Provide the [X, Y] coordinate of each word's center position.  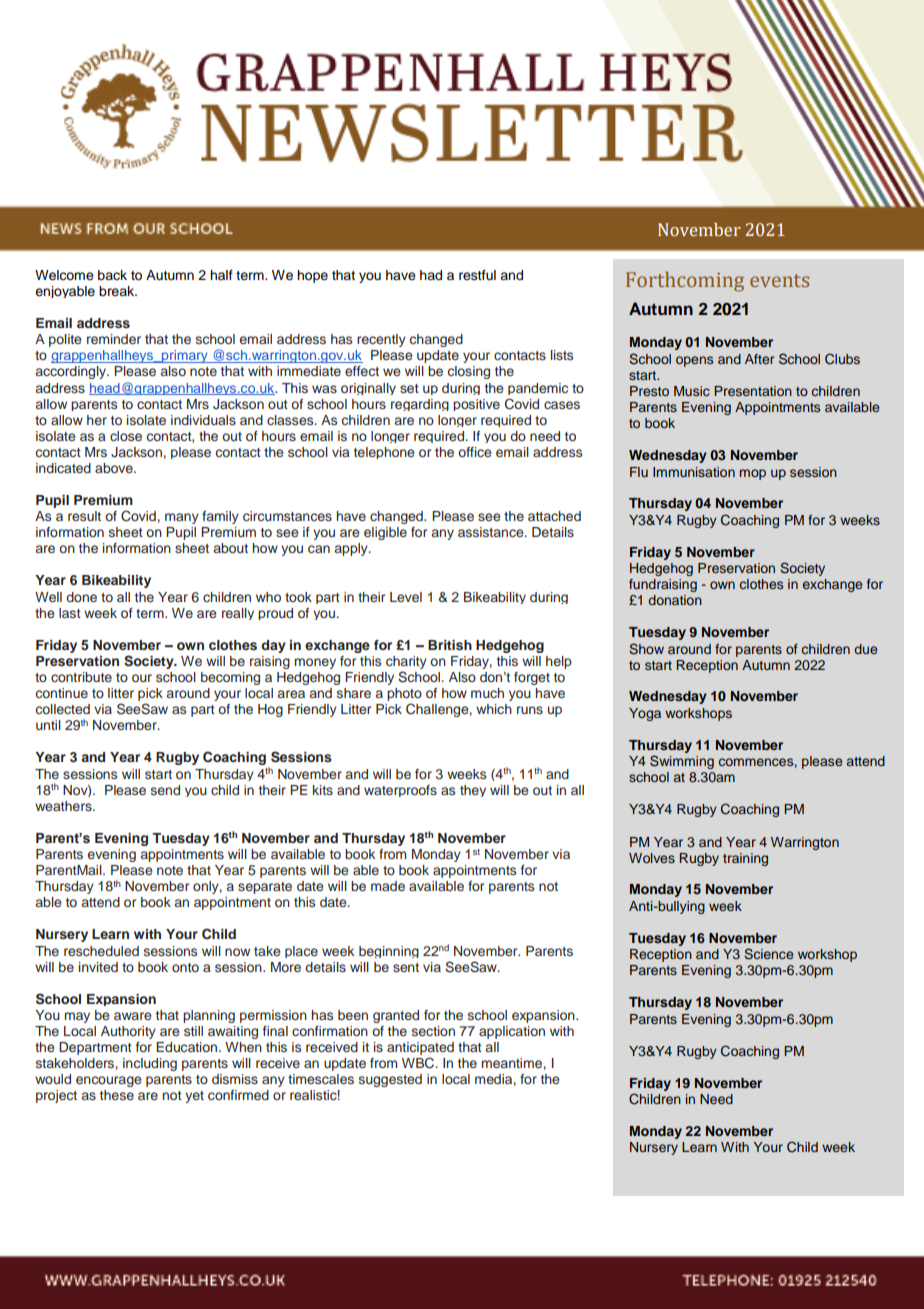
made [388, 886]
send [165, 790]
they [473, 791]
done [81, 597]
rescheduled [101, 951]
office [474, 452]
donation [675, 600]
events [779, 280]
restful [477, 275]
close [126, 436]
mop [753, 474]
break [118, 291]
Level [406, 597]
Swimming [682, 762]
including [150, 1064]
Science [768, 954]
